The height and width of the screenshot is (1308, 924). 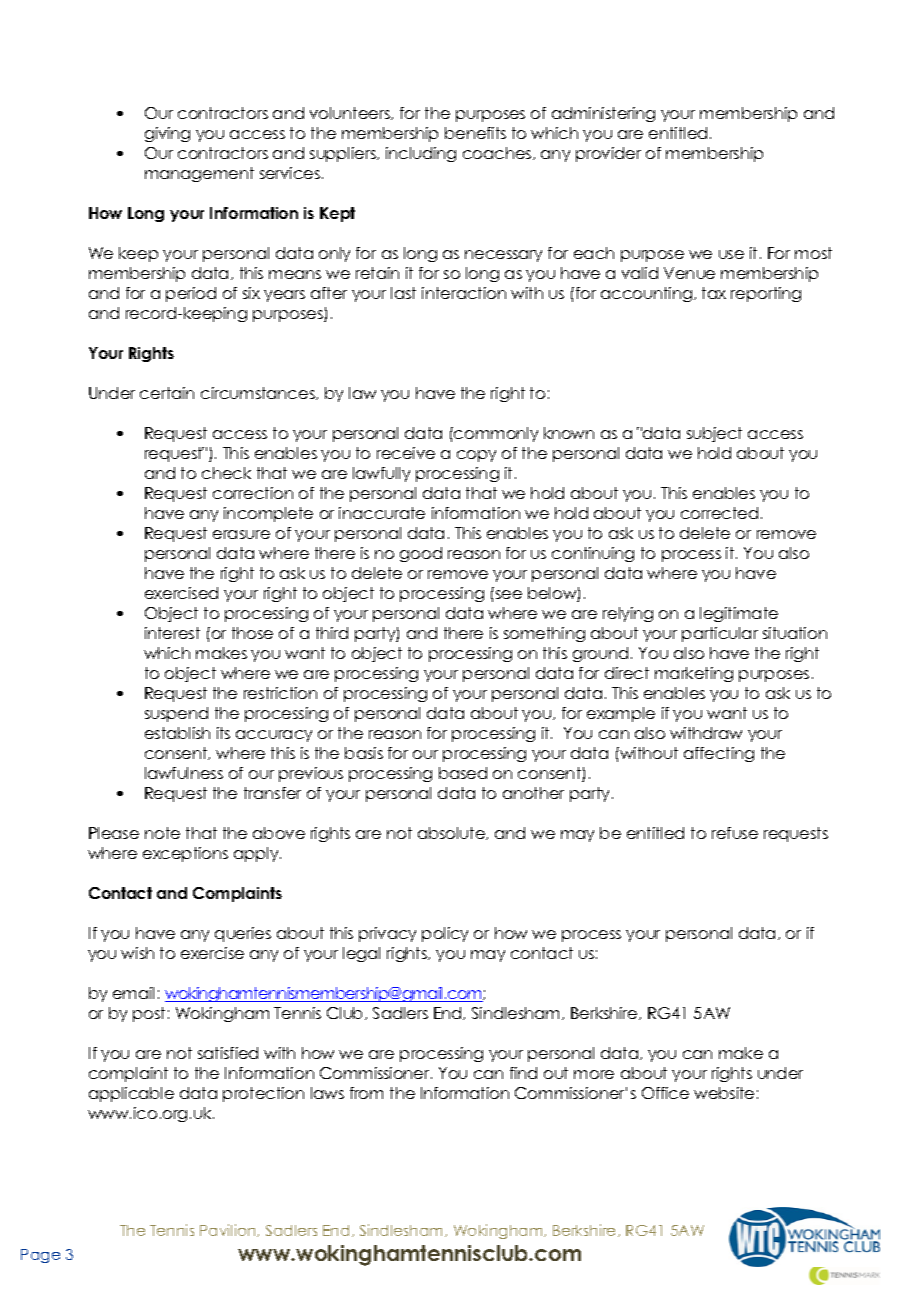 What do you see at coordinates (421, 154) in the screenshot?
I see `including` at bounding box center [421, 154].
